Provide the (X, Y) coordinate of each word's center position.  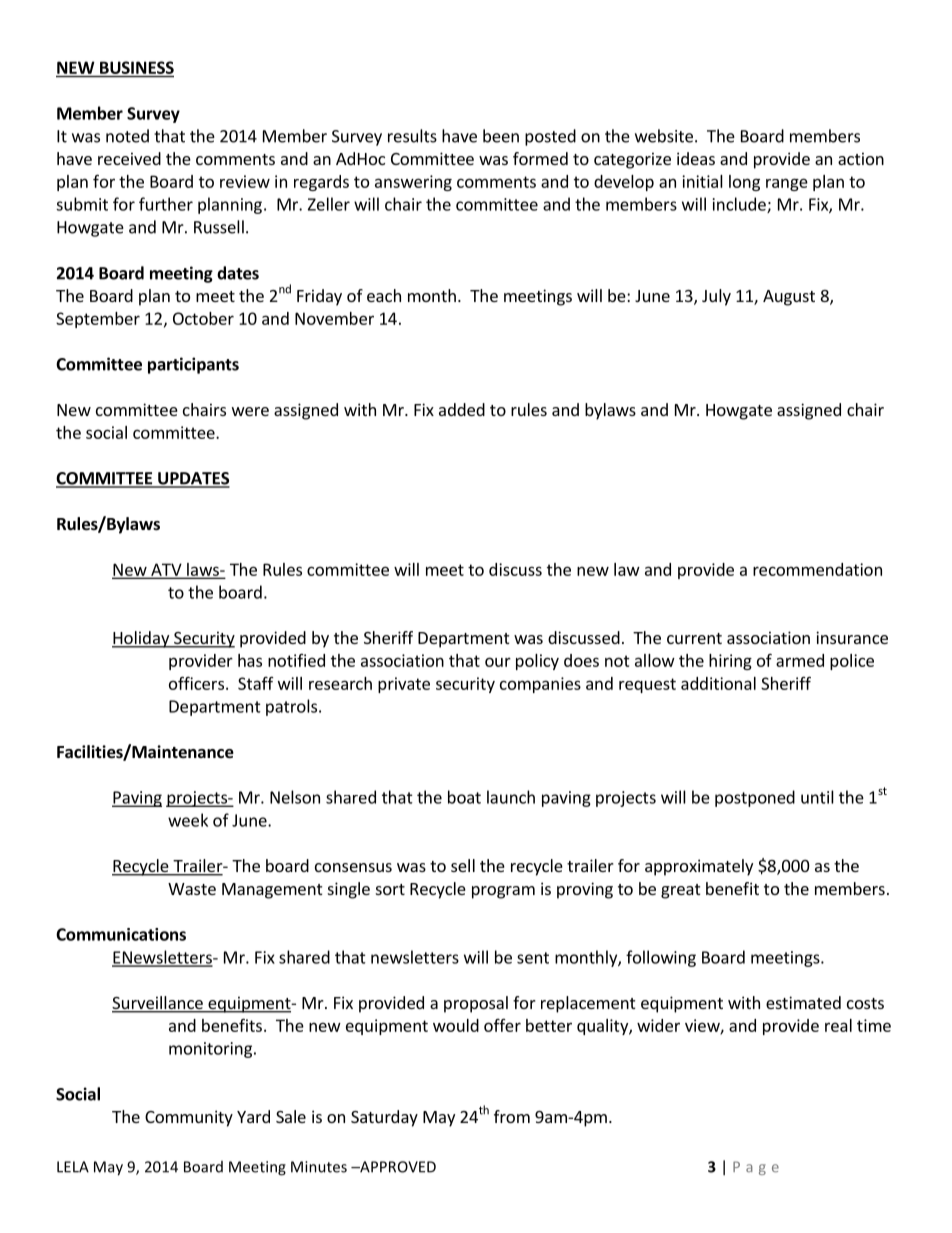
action (861, 158)
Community (189, 1118)
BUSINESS (137, 67)
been (501, 136)
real (838, 1025)
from (512, 1116)
